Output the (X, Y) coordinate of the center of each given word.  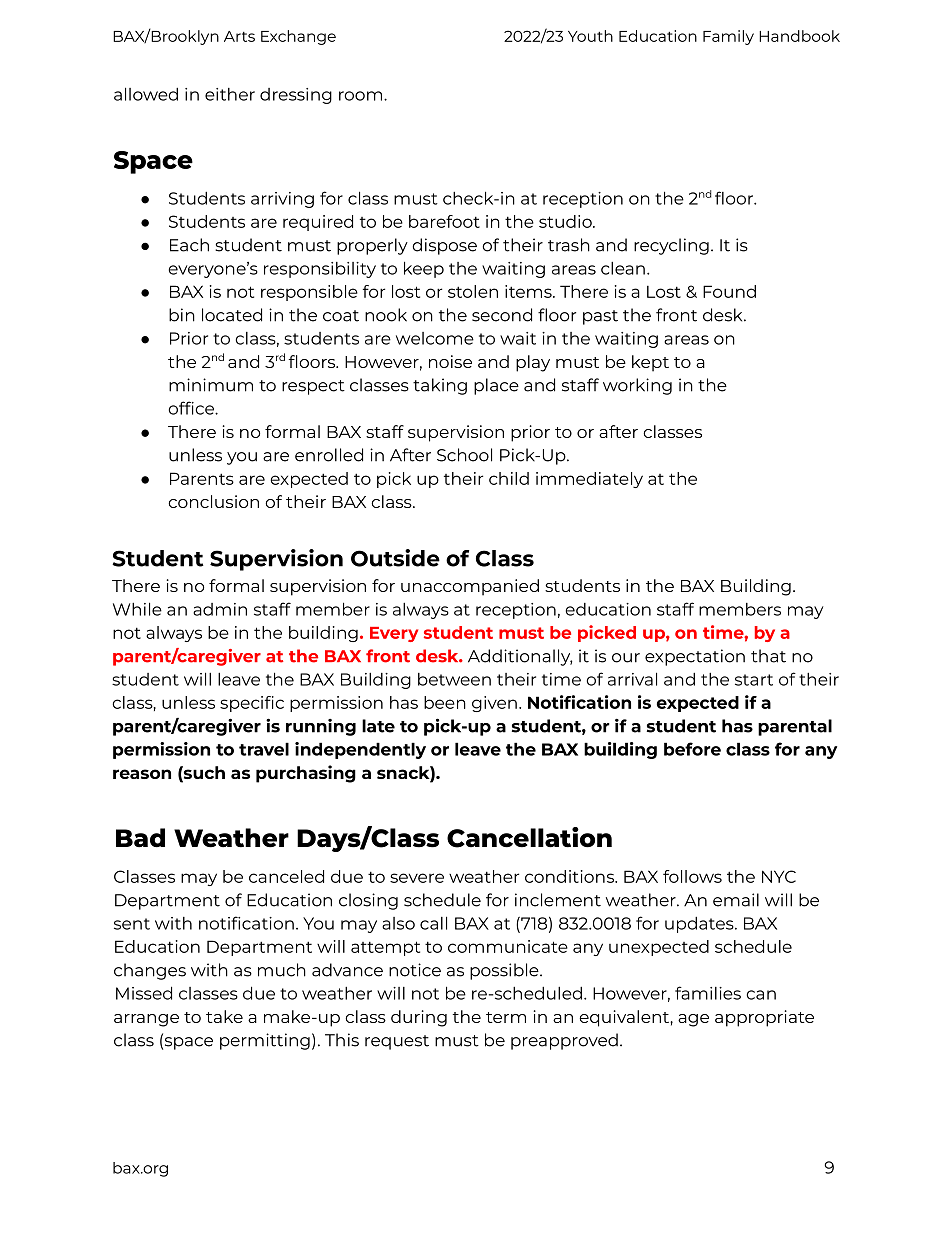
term (506, 1017)
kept (650, 363)
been (445, 702)
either (230, 94)
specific (252, 704)
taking (440, 386)
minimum (211, 385)
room (362, 96)
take (224, 1016)
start (754, 680)
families (708, 993)
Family (728, 37)
